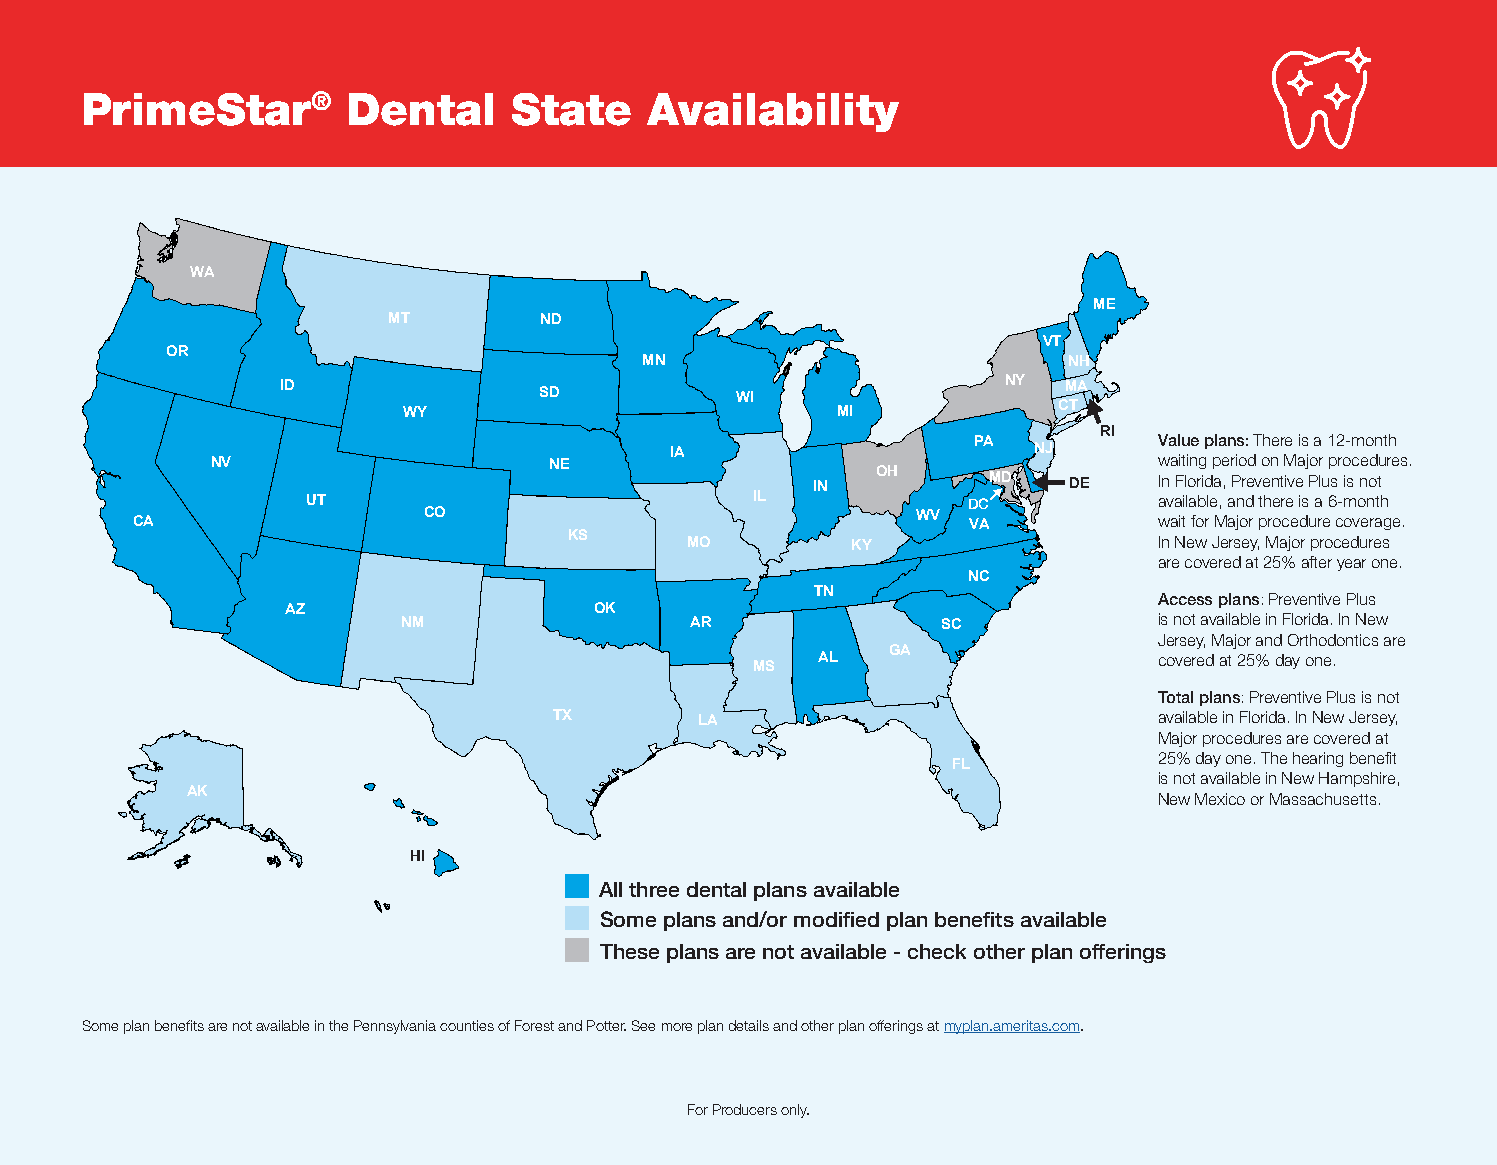 The image size is (1497, 1165). Describe the element at coordinates (610, 889) in the screenshot. I see `All` at that location.
